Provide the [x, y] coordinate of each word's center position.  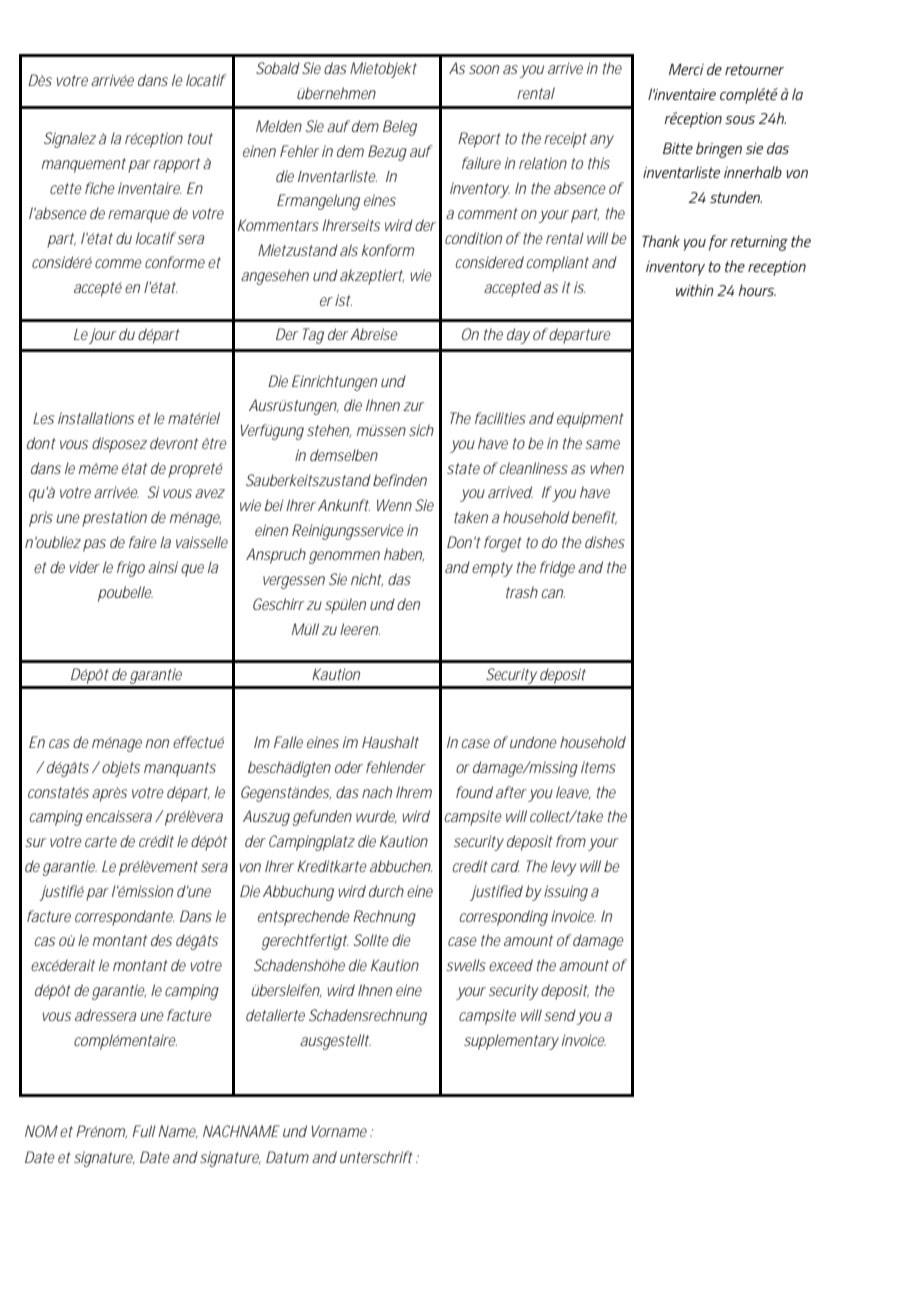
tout [200, 138]
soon [484, 69]
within [695, 290]
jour [102, 336]
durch [386, 891]
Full [144, 1131]
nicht [367, 580]
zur [413, 406]
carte [101, 841]
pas [94, 545]
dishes [605, 542]
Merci [686, 69]
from [571, 841]
